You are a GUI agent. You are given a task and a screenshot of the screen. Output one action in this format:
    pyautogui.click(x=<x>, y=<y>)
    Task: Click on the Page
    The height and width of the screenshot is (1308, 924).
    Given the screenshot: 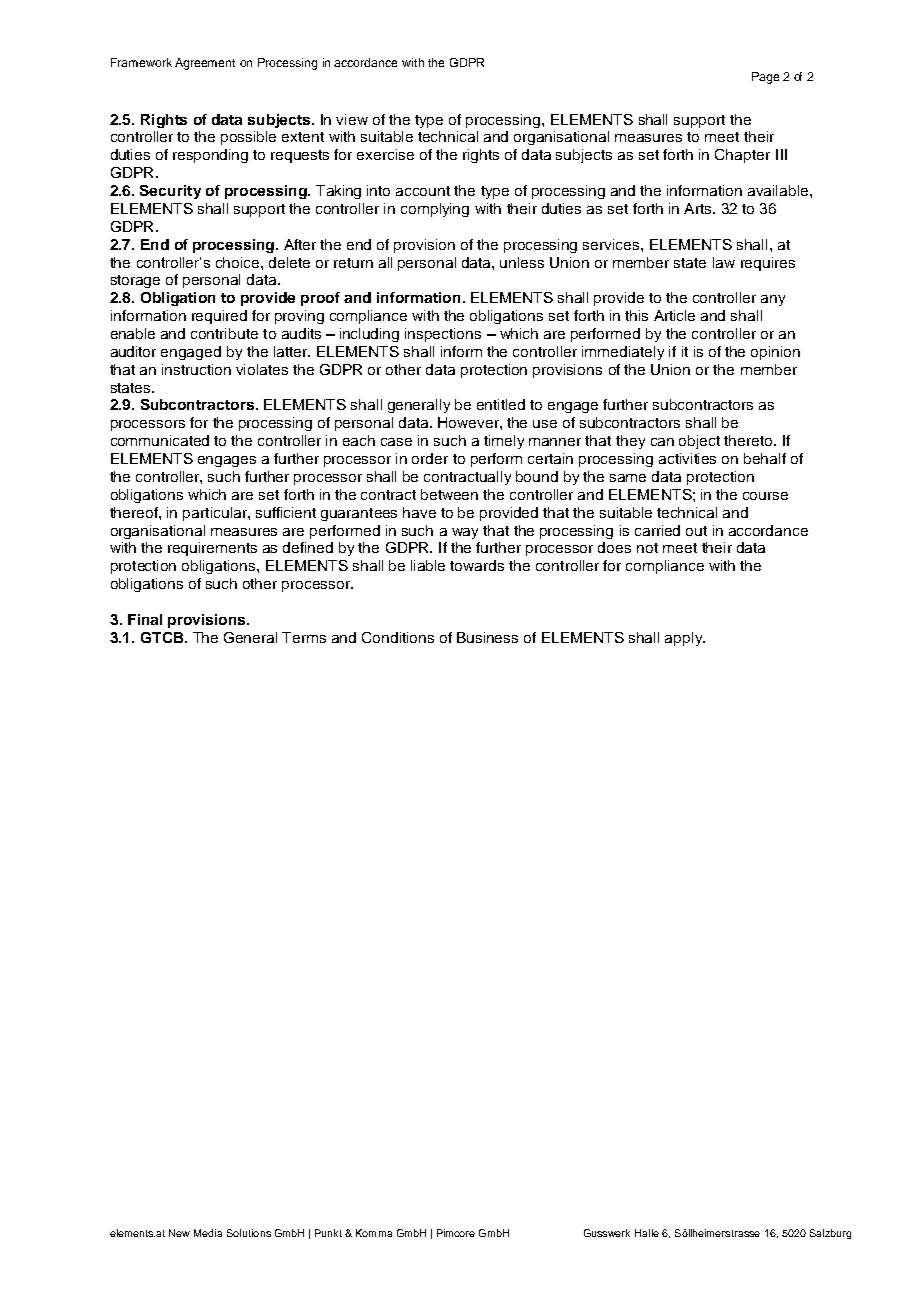 What is the action you would take?
    pyautogui.click(x=765, y=78)
